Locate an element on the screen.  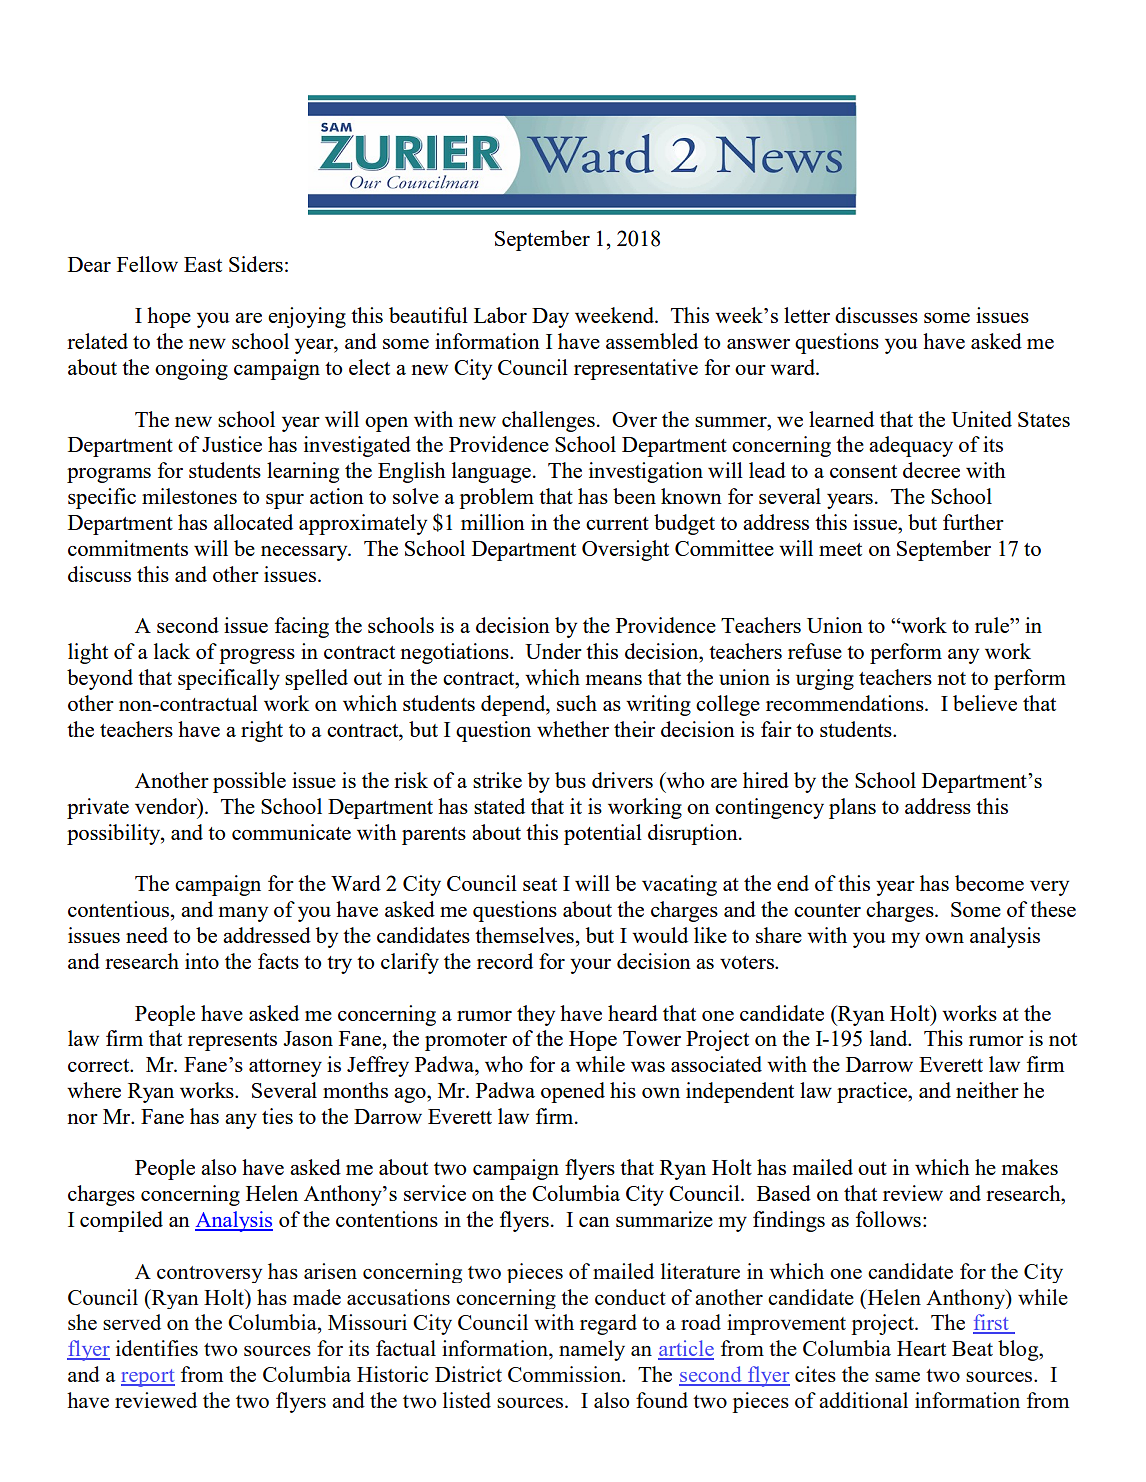
potential is located at coordinates (603, 834).
